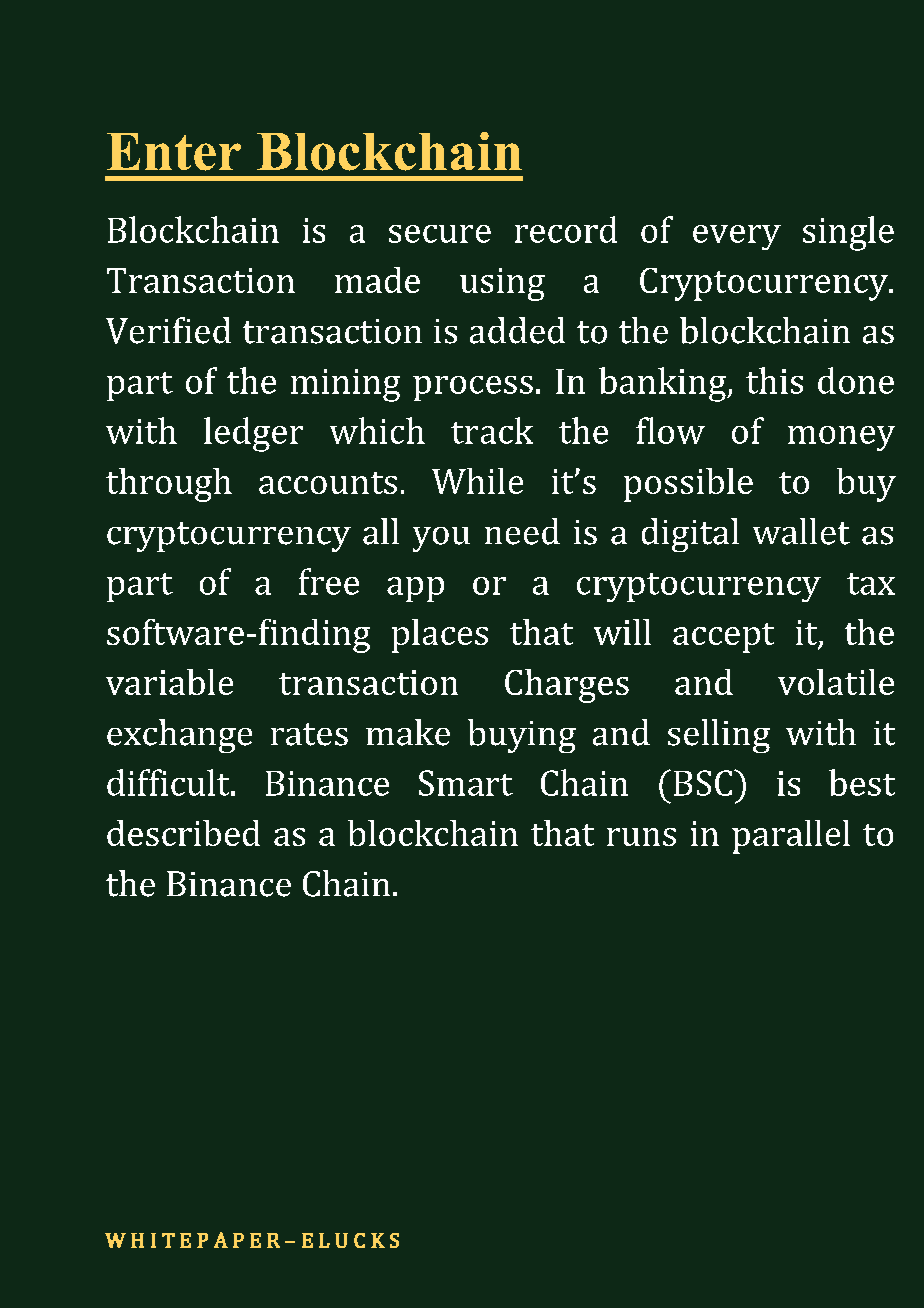 Image resolution: width=924 pixels, height=1308 pixels. Describe the element at coordinates (183, 833) in the page. I see `described` at that location.
